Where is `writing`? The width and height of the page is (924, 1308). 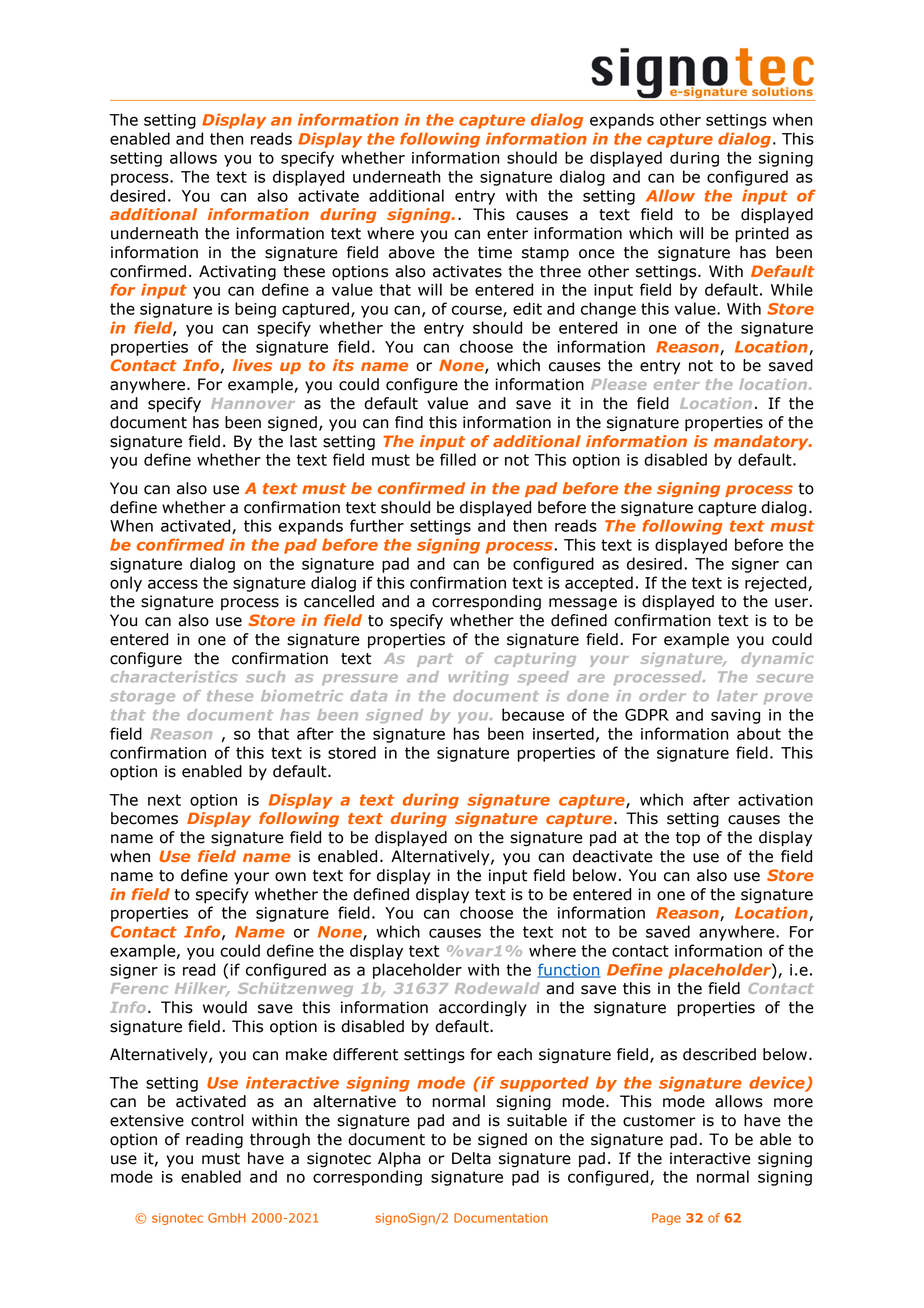 writing is located at coordinates (479, 678).
